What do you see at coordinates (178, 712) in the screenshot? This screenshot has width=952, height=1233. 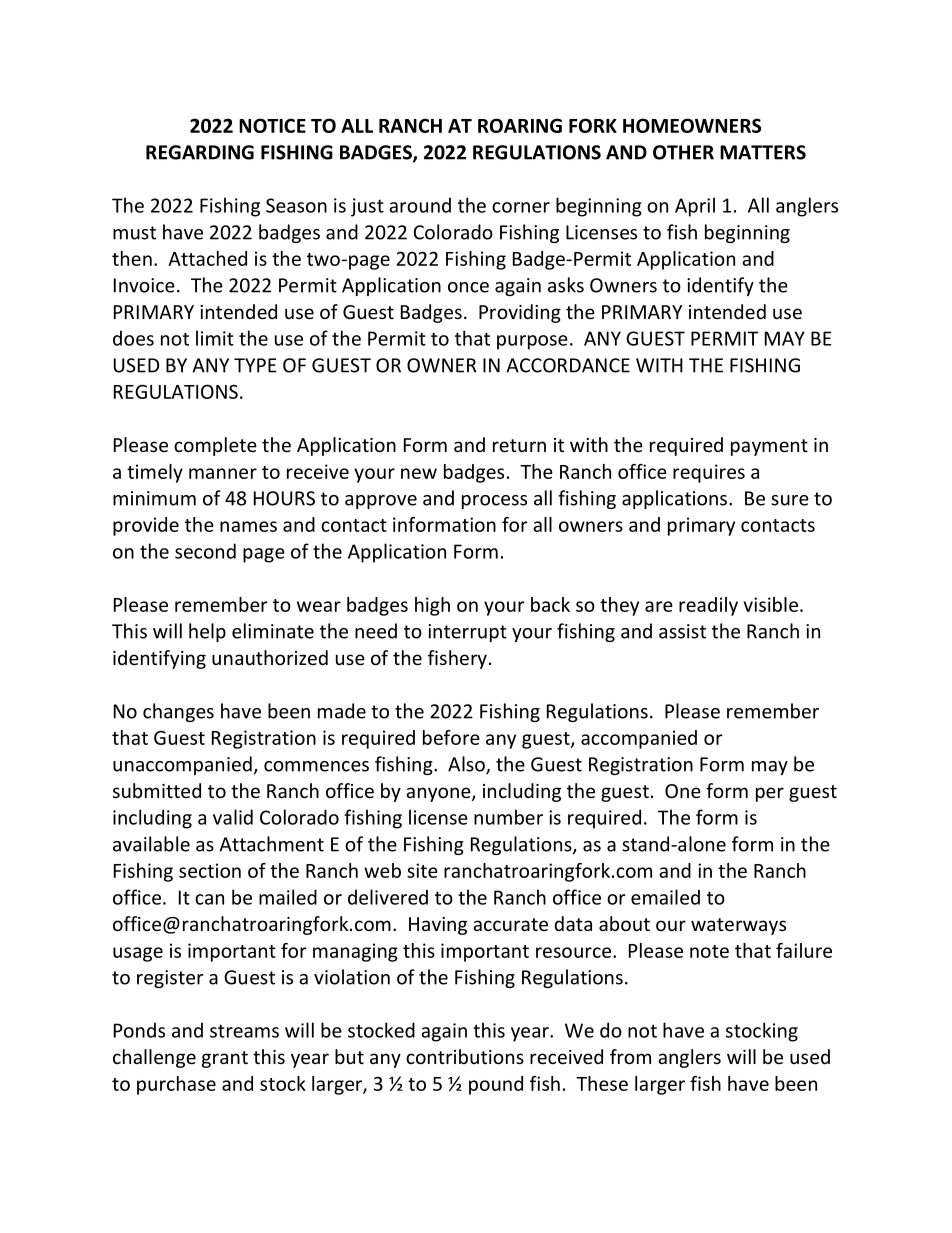 I see `changes` at bounding box center [178, 712].
